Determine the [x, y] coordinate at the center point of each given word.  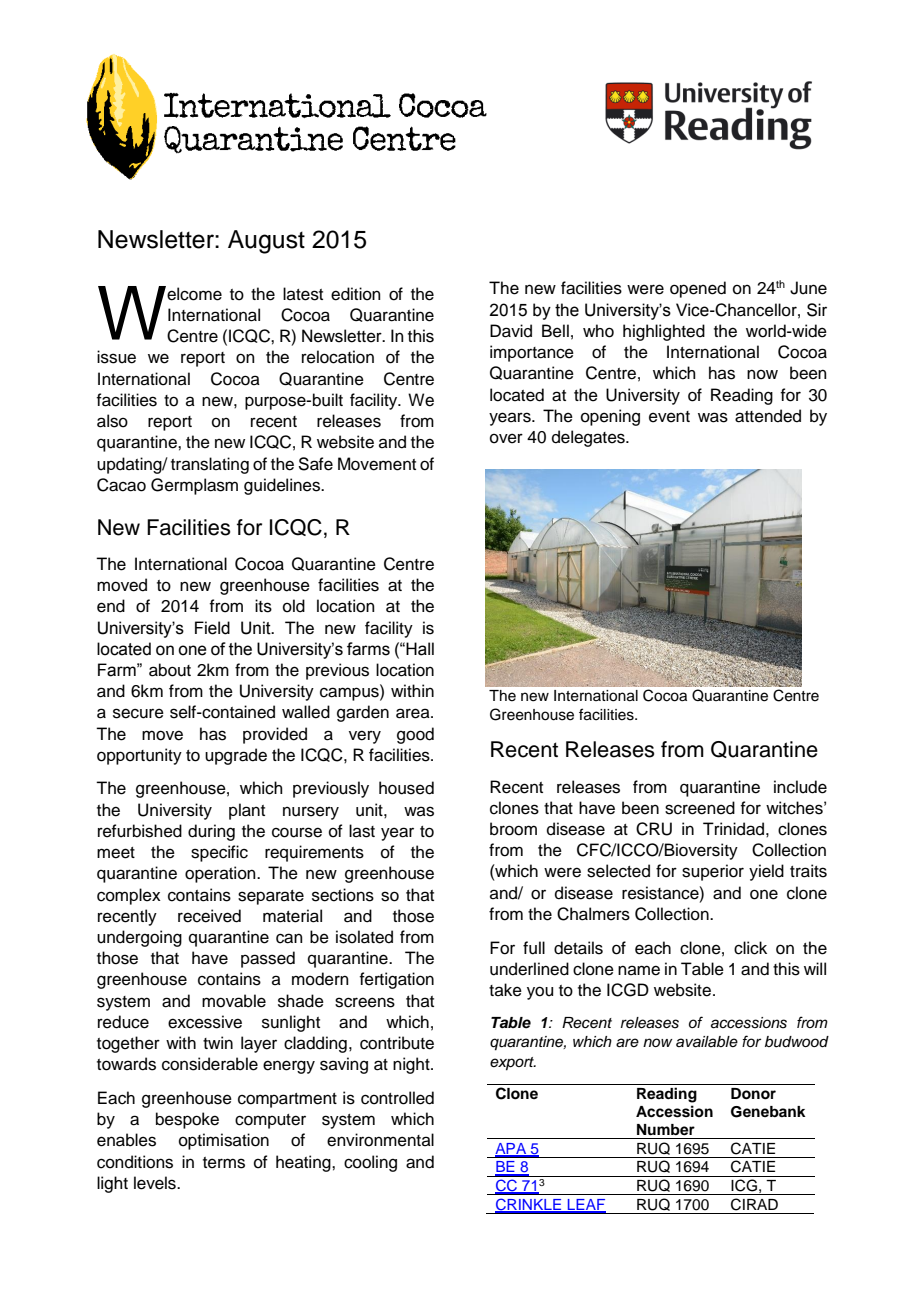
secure [138, 713]
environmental [380, 1140]
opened [698, 289]
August [266, 242]
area [414, 713]
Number [666, 1130]
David [511, 331]
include [800, 787]
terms [224, 1163]
